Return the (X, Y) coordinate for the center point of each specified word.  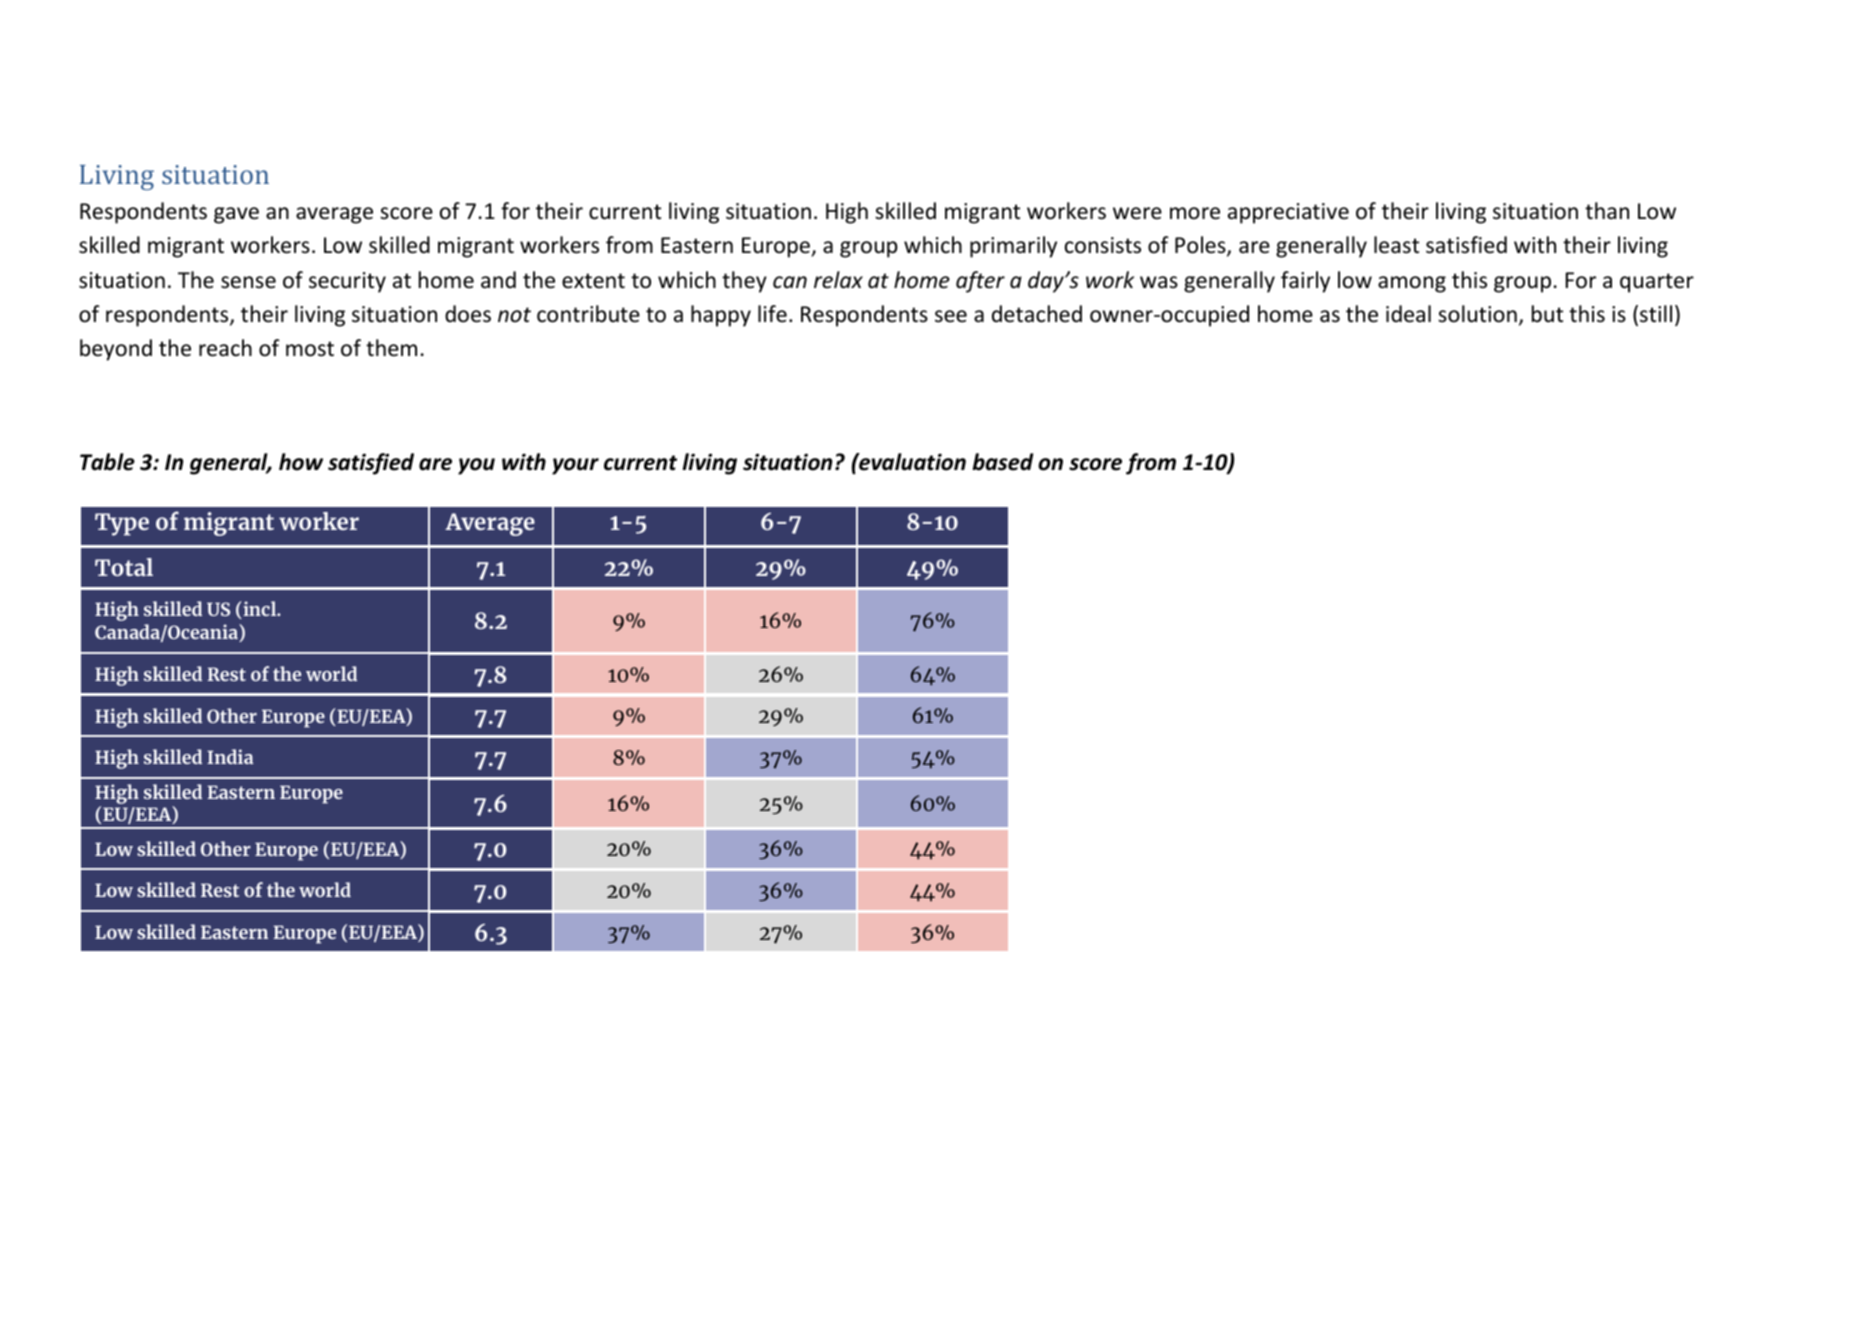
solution (1477, 314)
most (310, 349)
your (575, 466)
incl (260, 610)
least (1396, 245)
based (1002, 462)
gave (236, 215)
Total (124, 567)
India (230, 756)
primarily (1013, 247)
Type (122, 524)
